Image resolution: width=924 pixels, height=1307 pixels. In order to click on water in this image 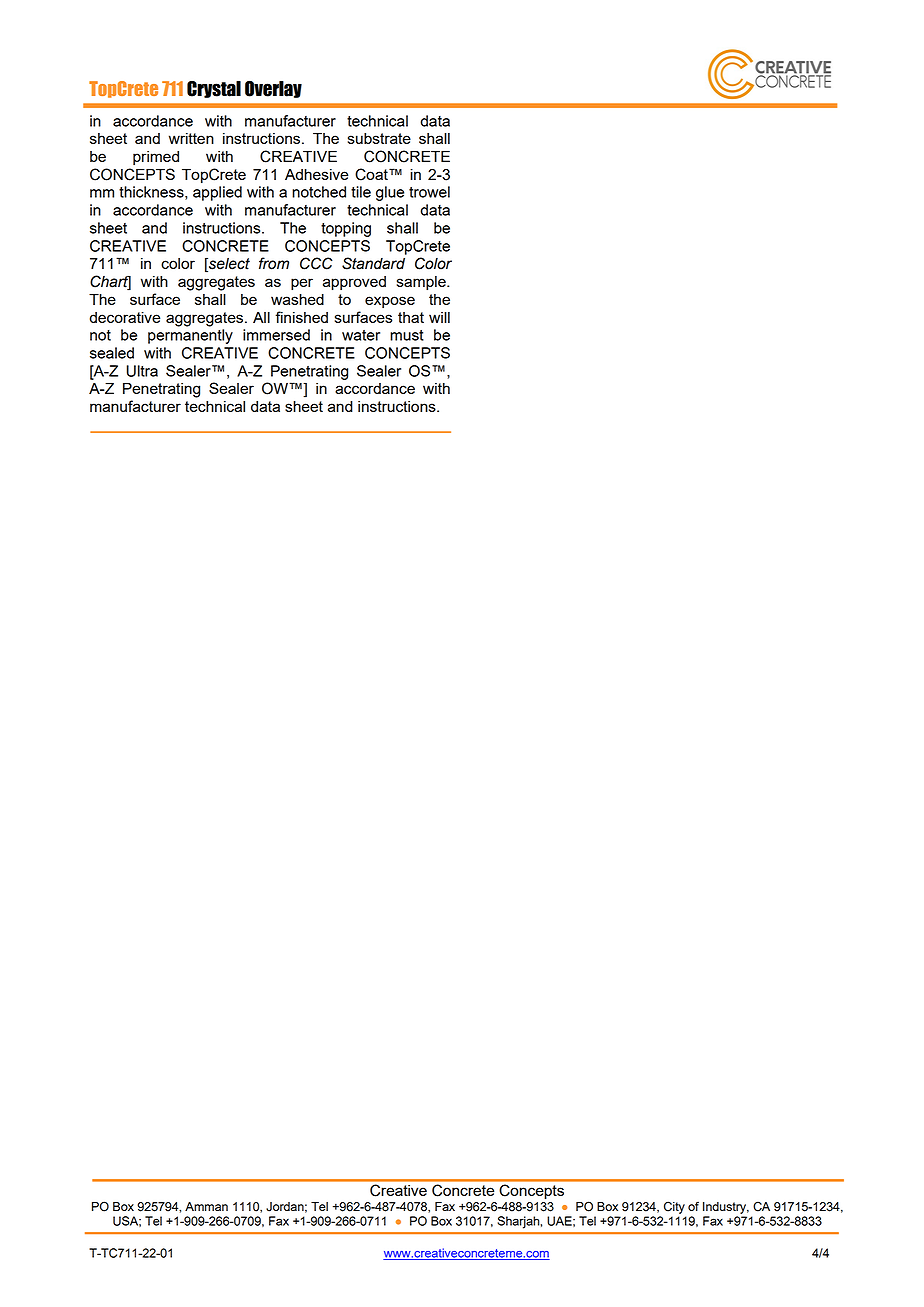, I will do `click(361, 335)`.
